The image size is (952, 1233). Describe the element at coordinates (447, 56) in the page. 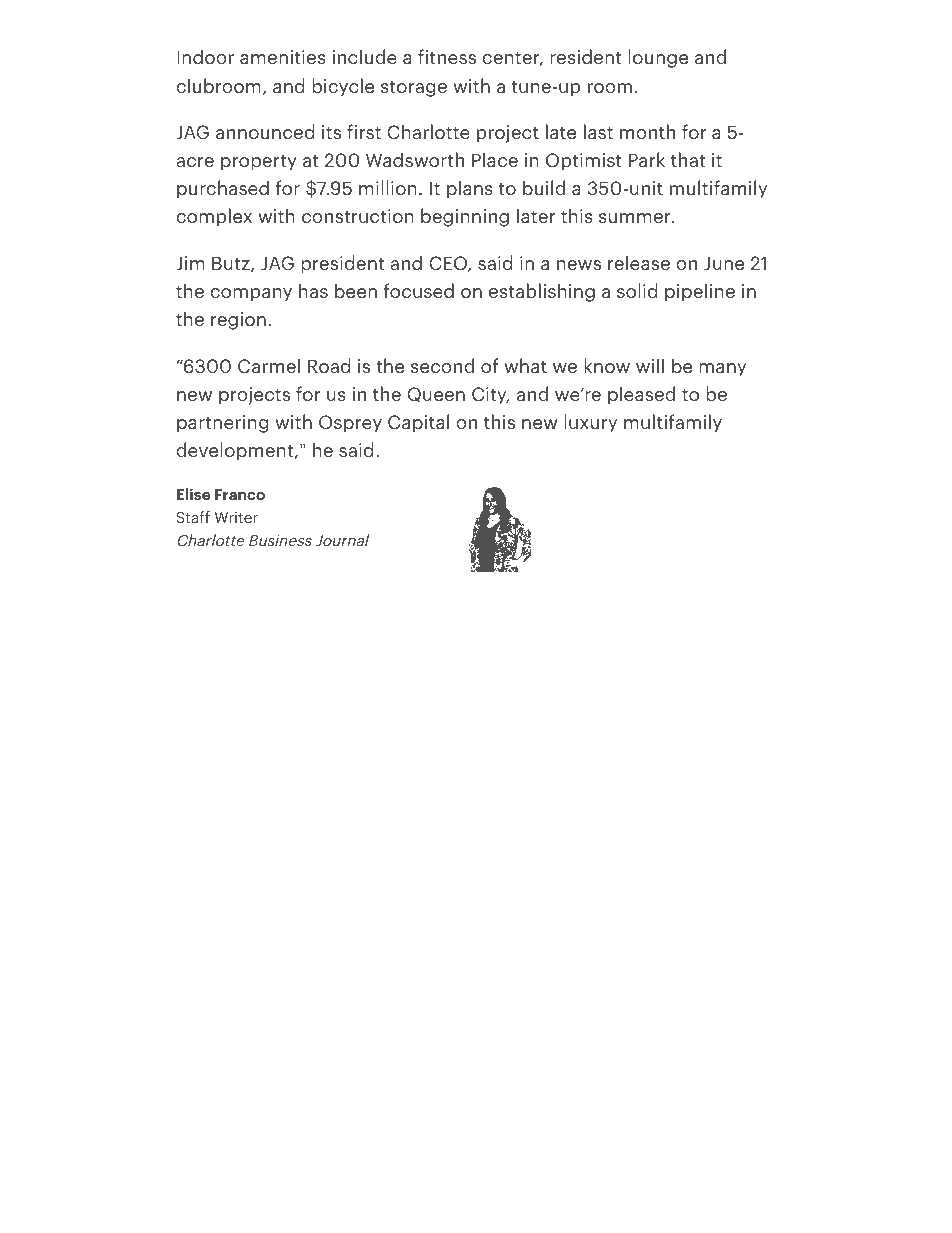

I see `fitness` at that location.
